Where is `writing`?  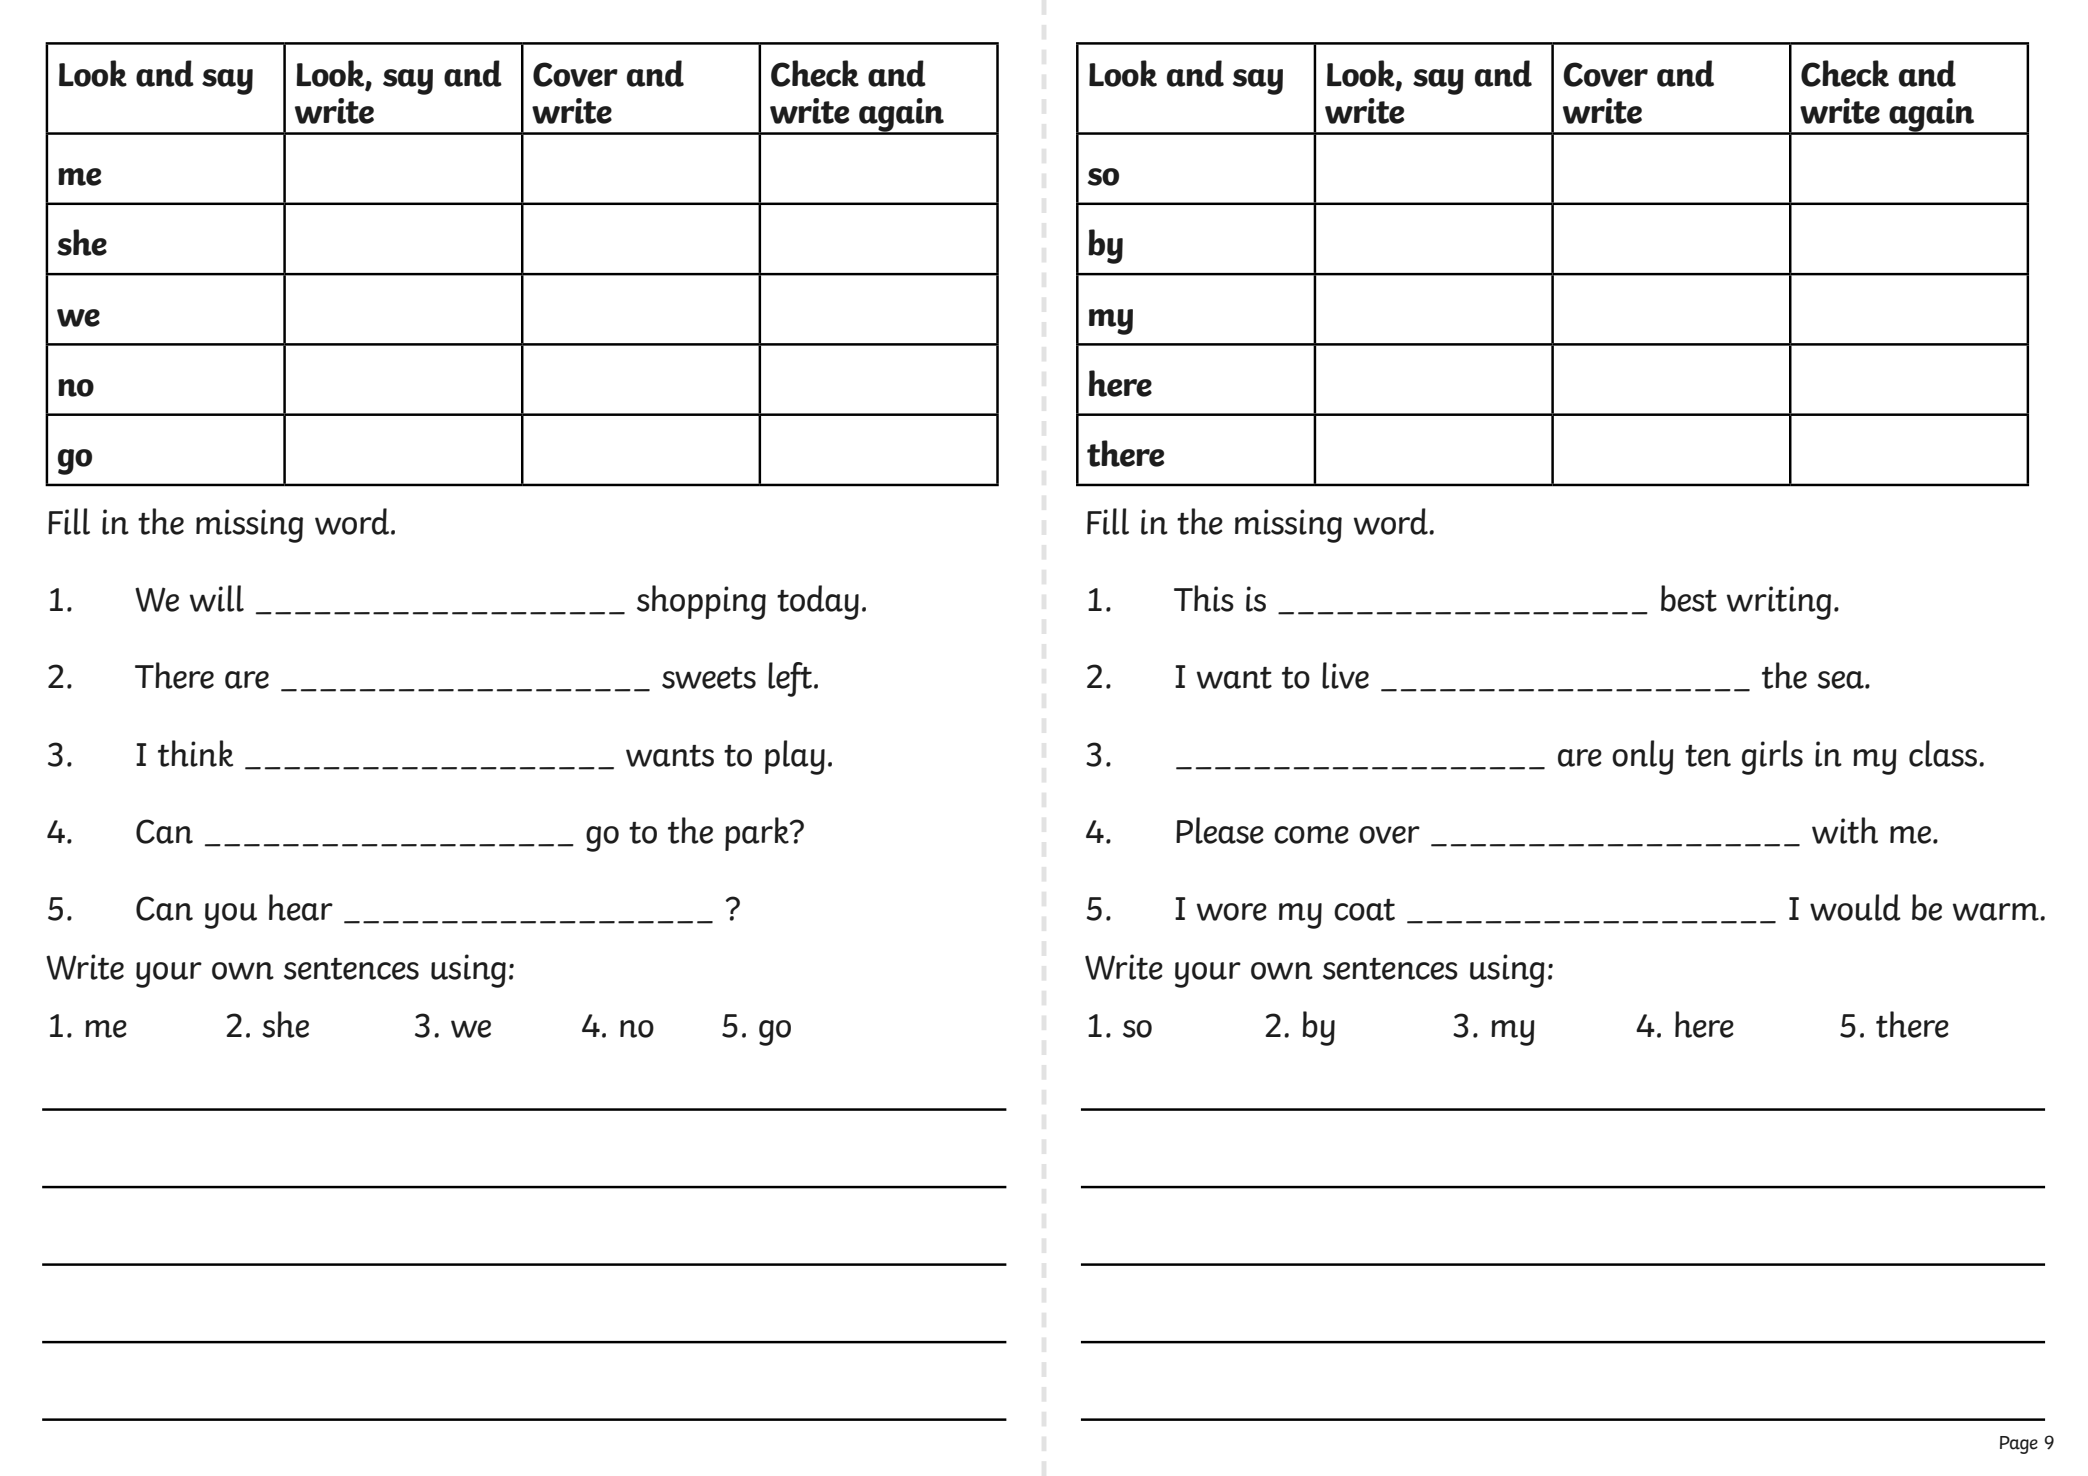
writing is located at coordinates (1779, 603).
